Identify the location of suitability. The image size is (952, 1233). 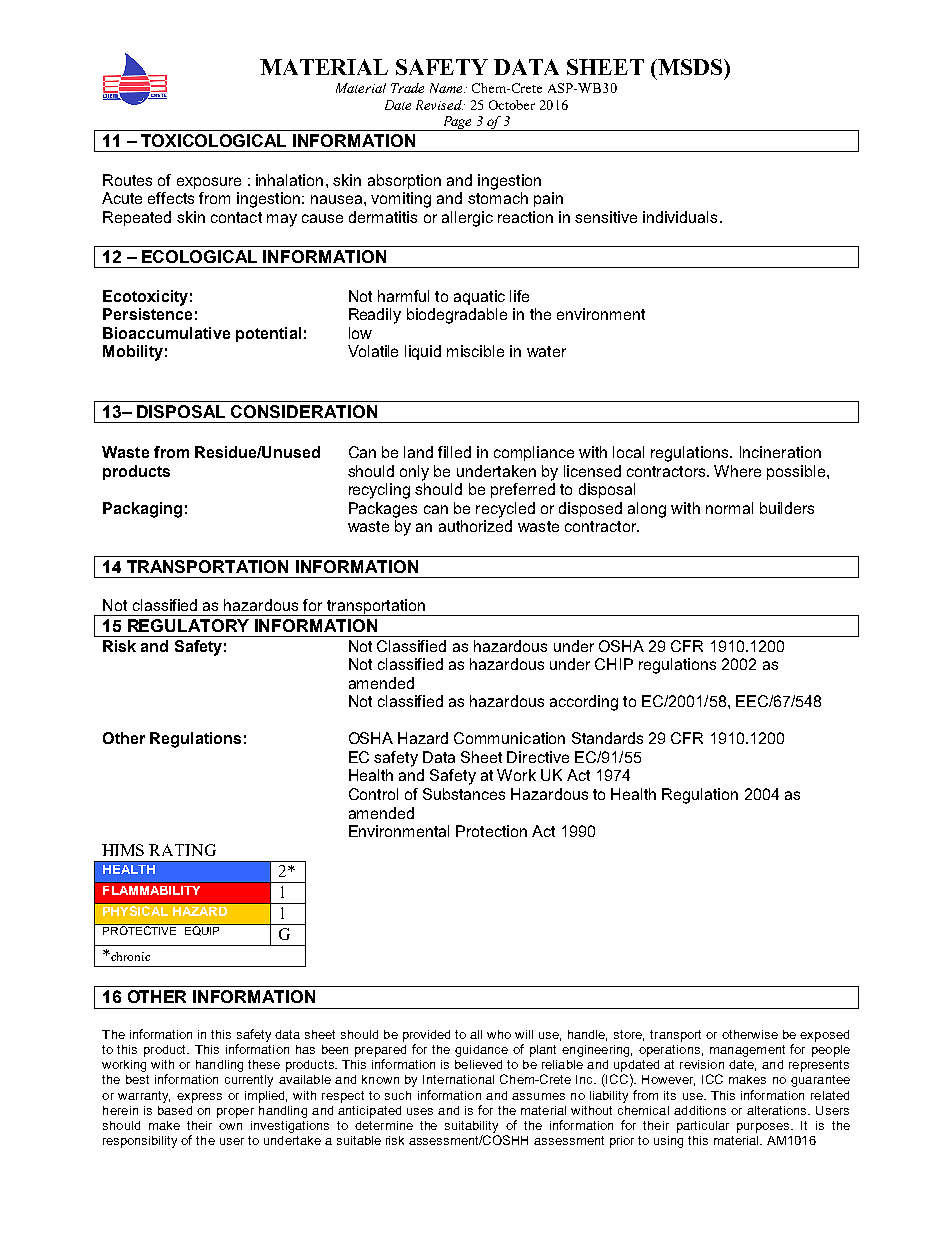
(471, 1127).
